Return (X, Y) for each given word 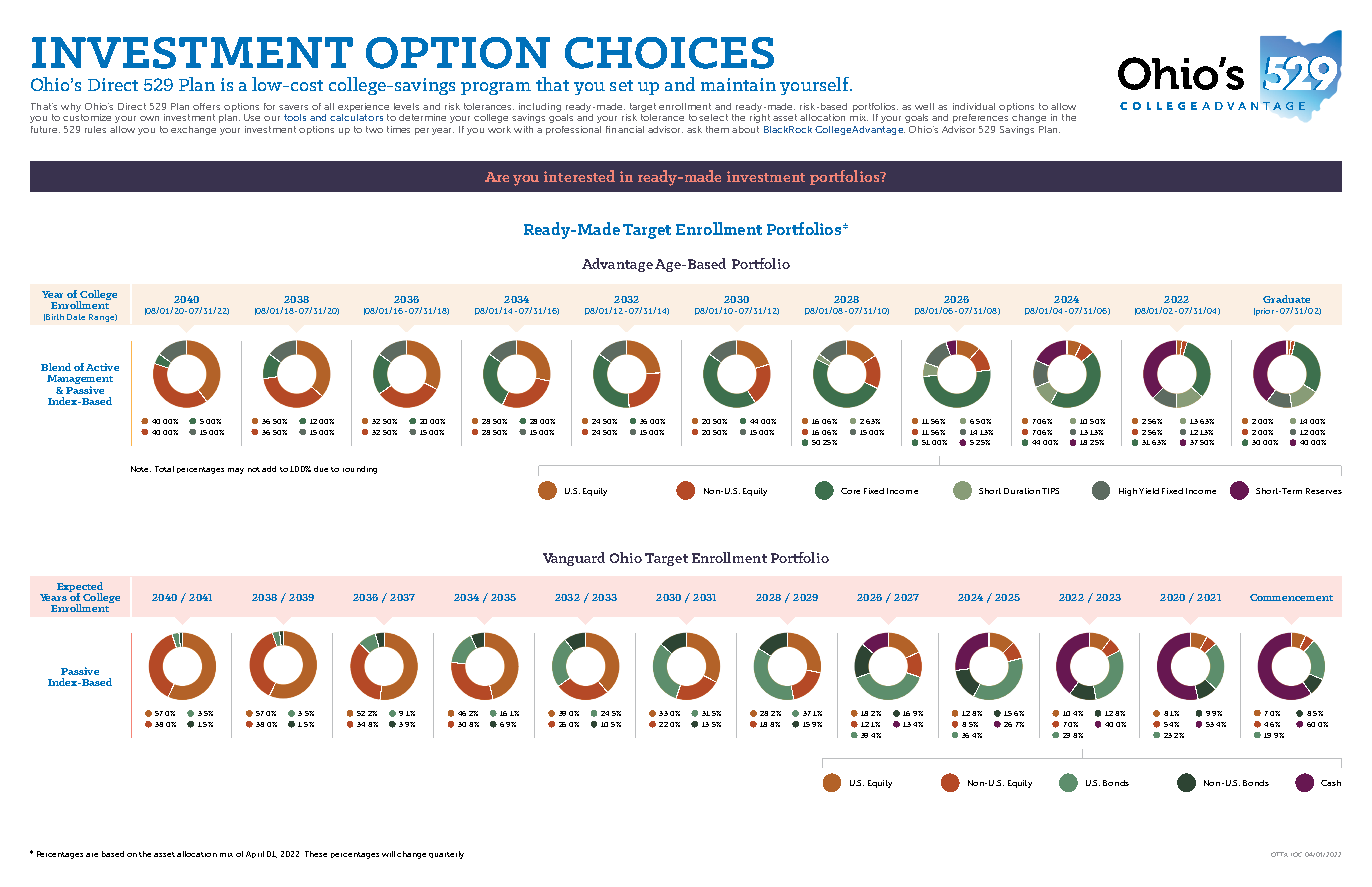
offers (206, 106)
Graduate (1286, 299)
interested (579, 176)
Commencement (1291, 597)
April (255, 854)
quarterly (446, 855)
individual (974, 106)
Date (76, 317)
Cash (1331, 783)
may (236, 471)
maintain (738, 84)
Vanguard (574, 559)
